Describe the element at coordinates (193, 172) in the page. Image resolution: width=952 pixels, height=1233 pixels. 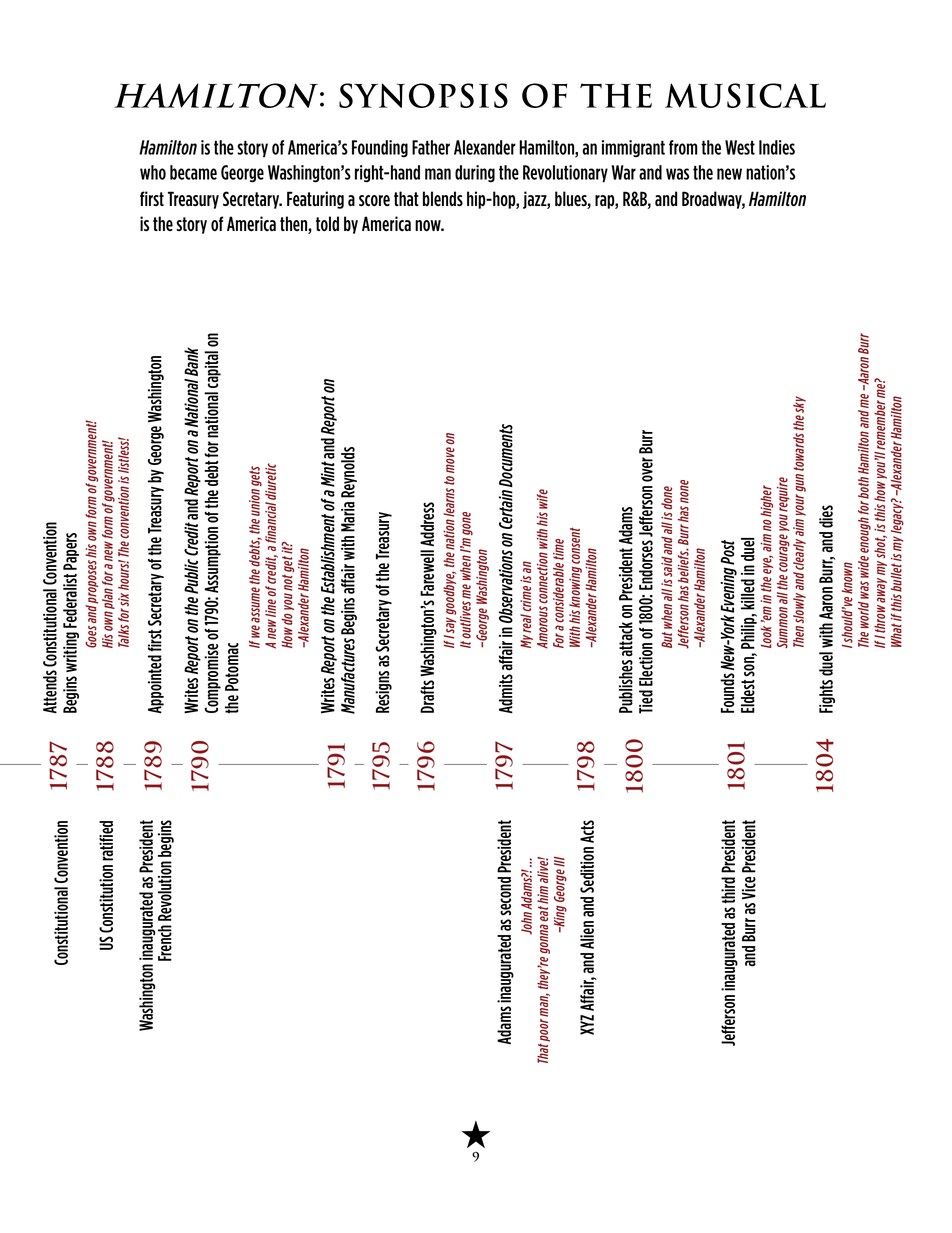
I see `became` at that location.
